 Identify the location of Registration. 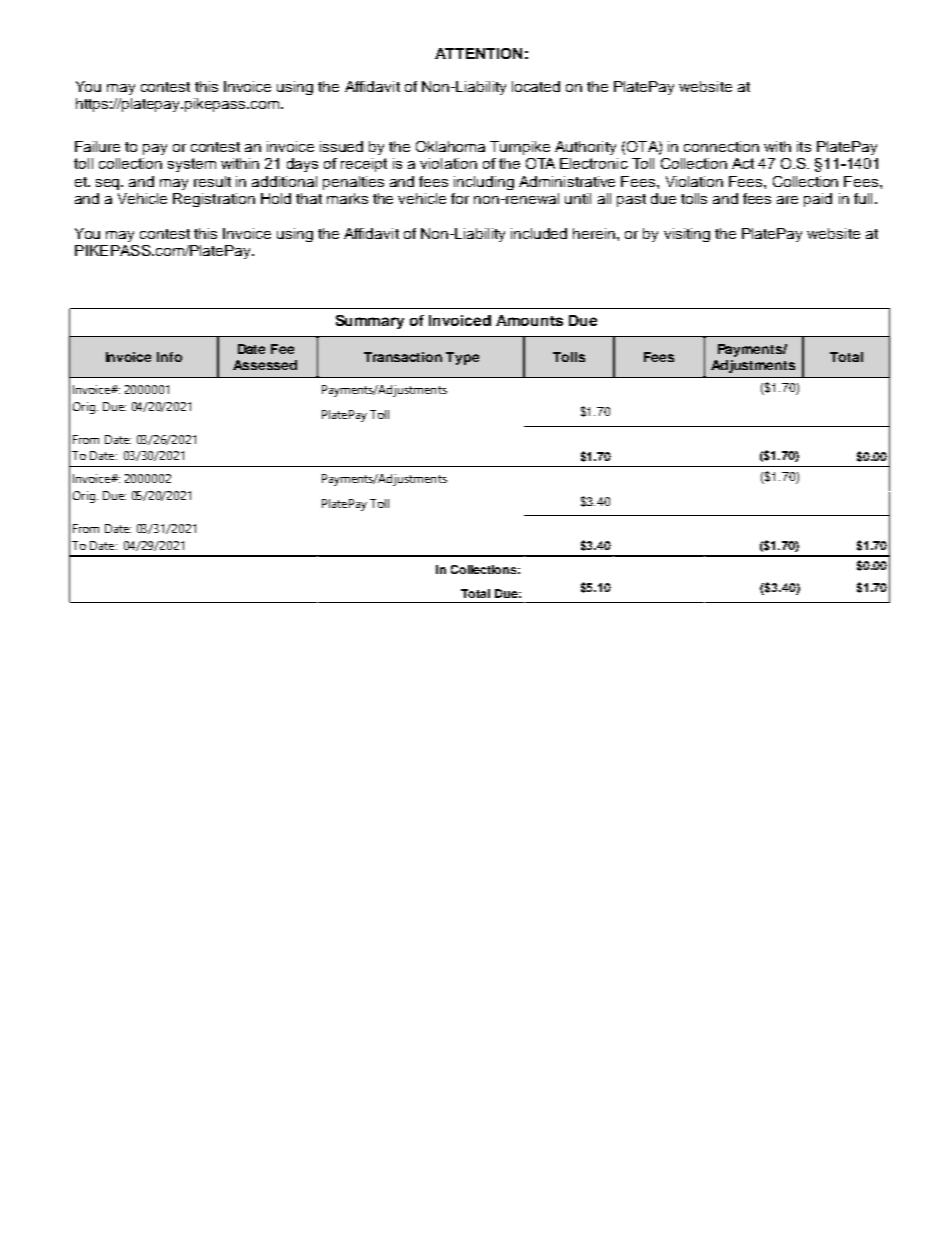
(214, 200).
